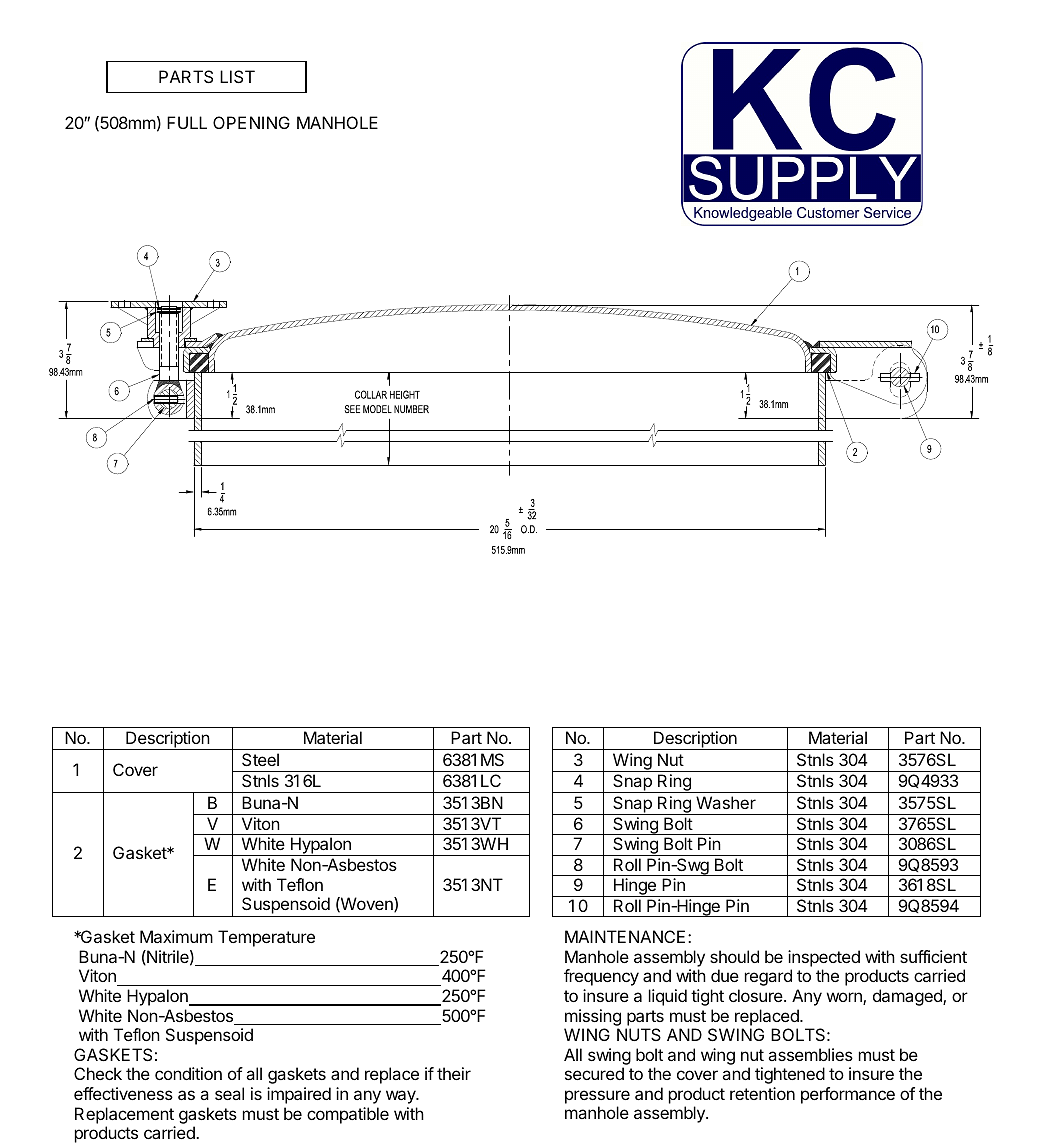 The width and height of the screenshot is (1042, 1148). What do you see at coordinates (237, 76) in the screenshot?
I see `LIST` at bounding box center [237, 76].
